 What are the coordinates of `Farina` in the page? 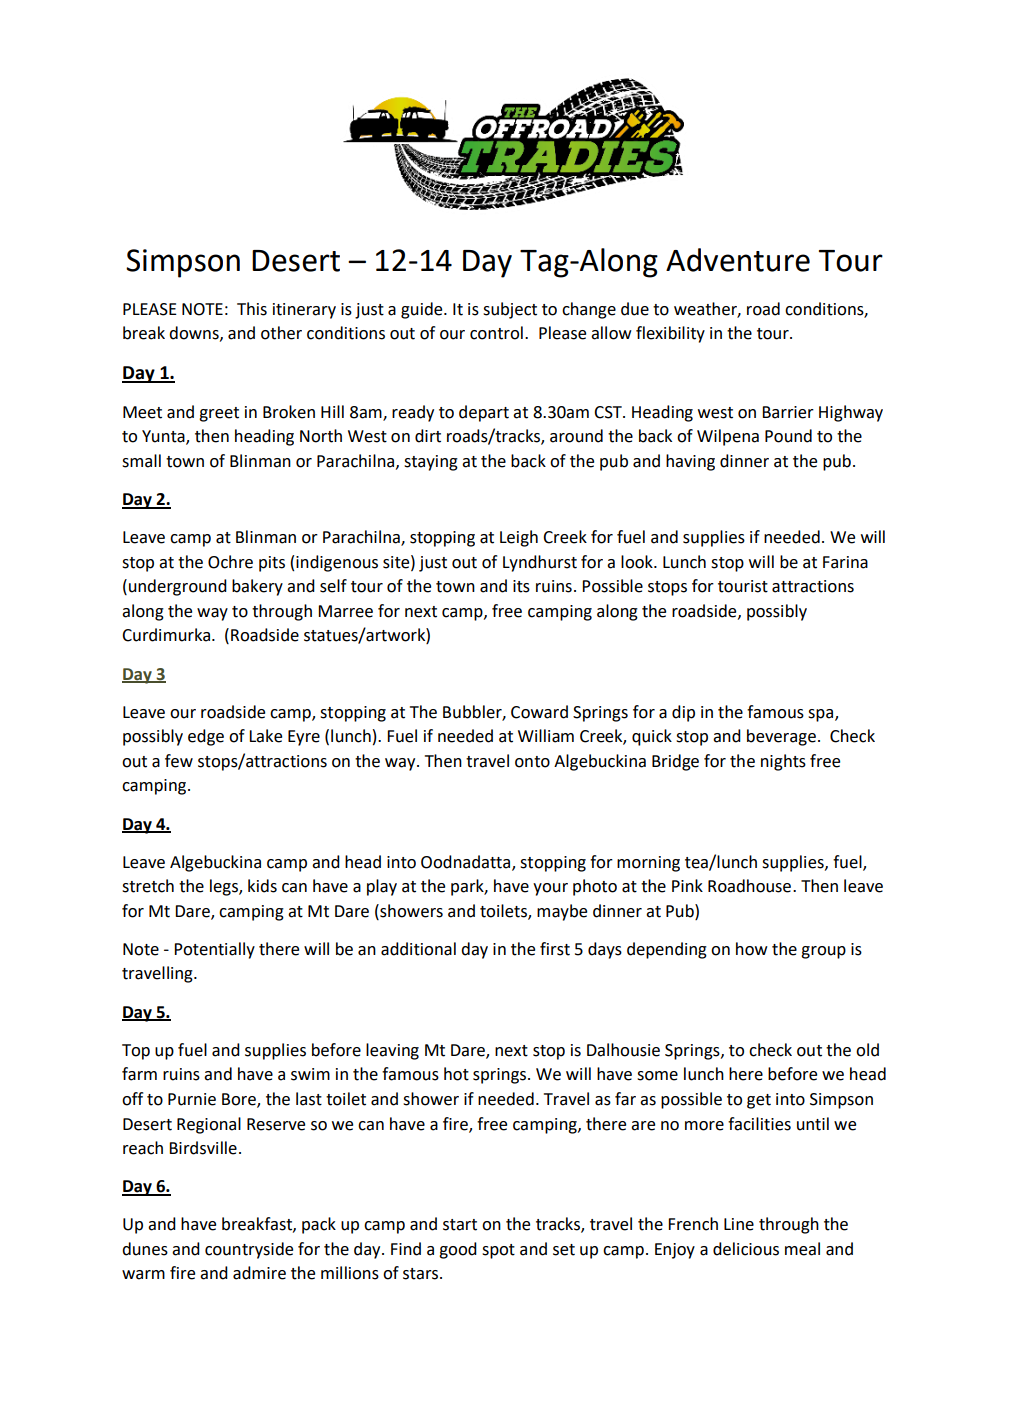 It's located at (845, 562).
